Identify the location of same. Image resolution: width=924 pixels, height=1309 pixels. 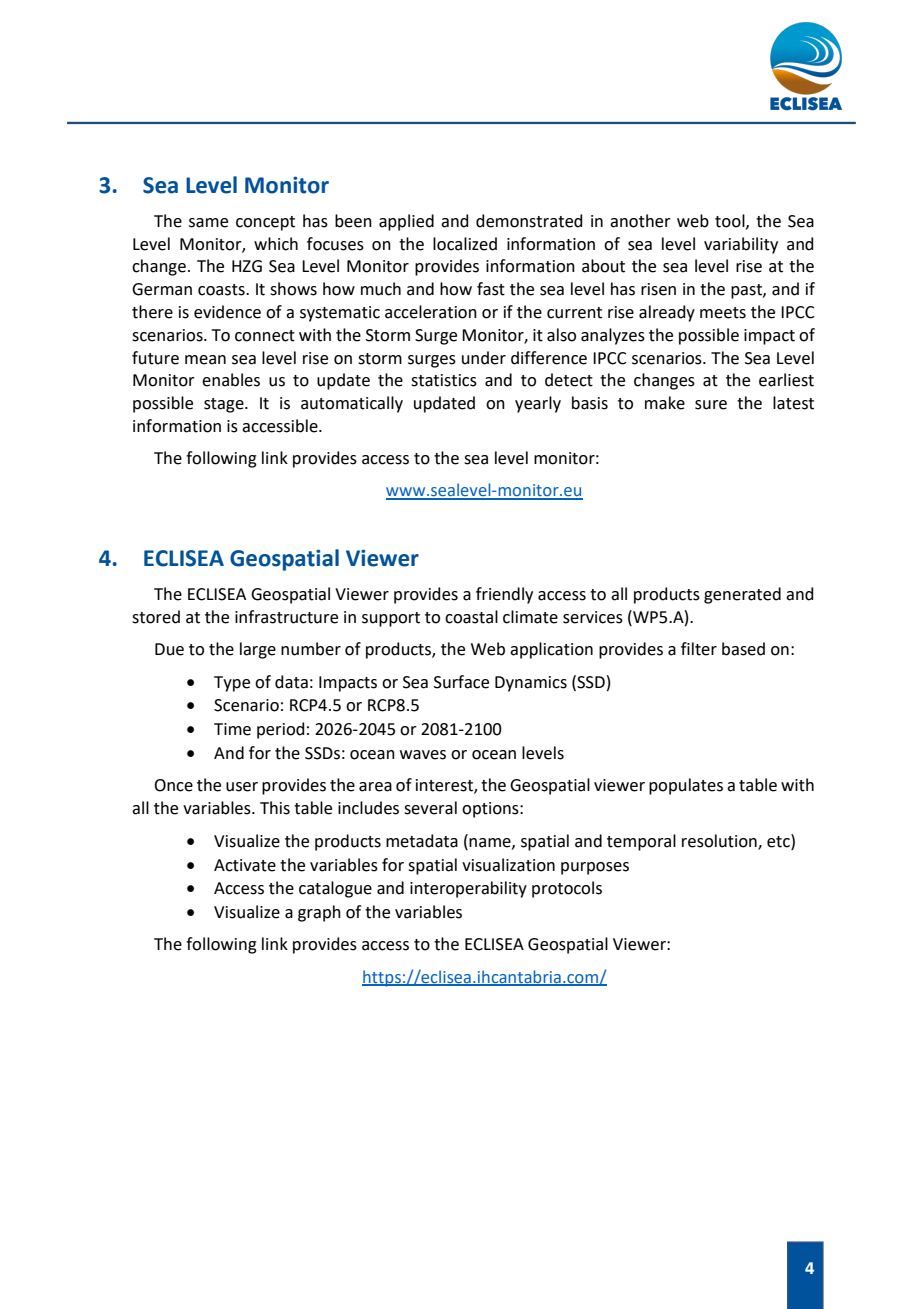
(208, 223).
